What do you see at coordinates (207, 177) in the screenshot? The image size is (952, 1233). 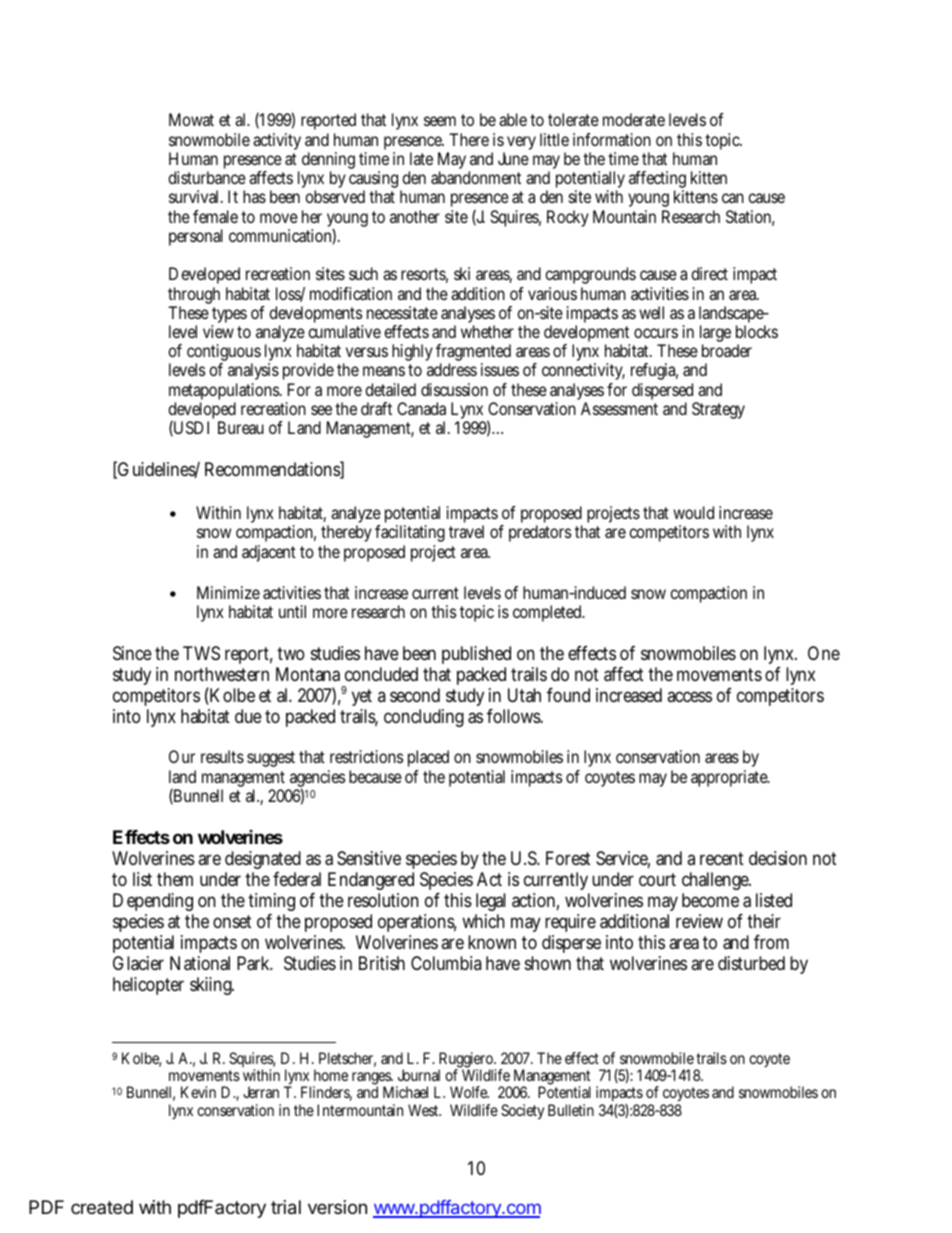 I see `disturbance` at bounding box center [207, 177].
